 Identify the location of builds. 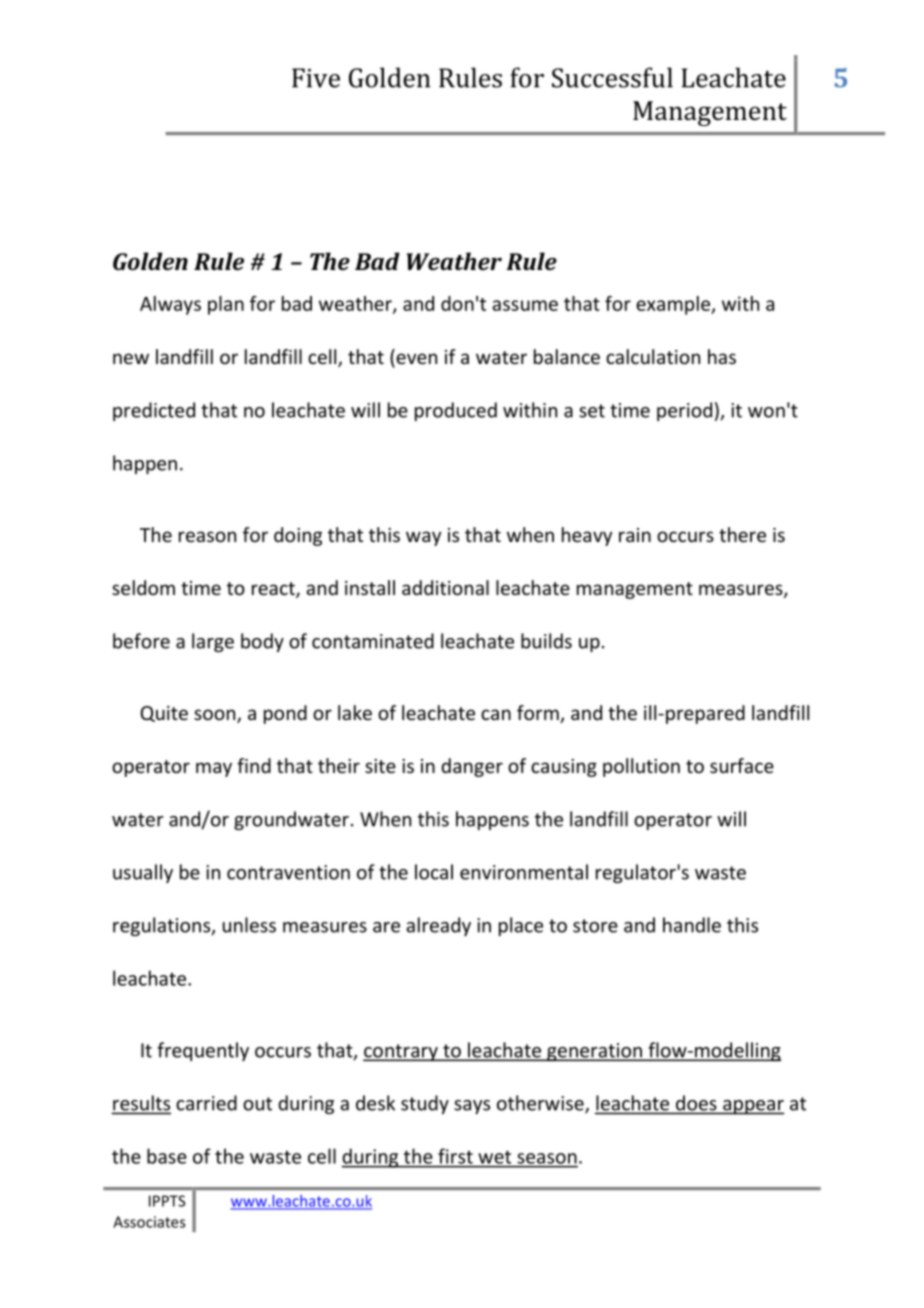
(546, 641).
